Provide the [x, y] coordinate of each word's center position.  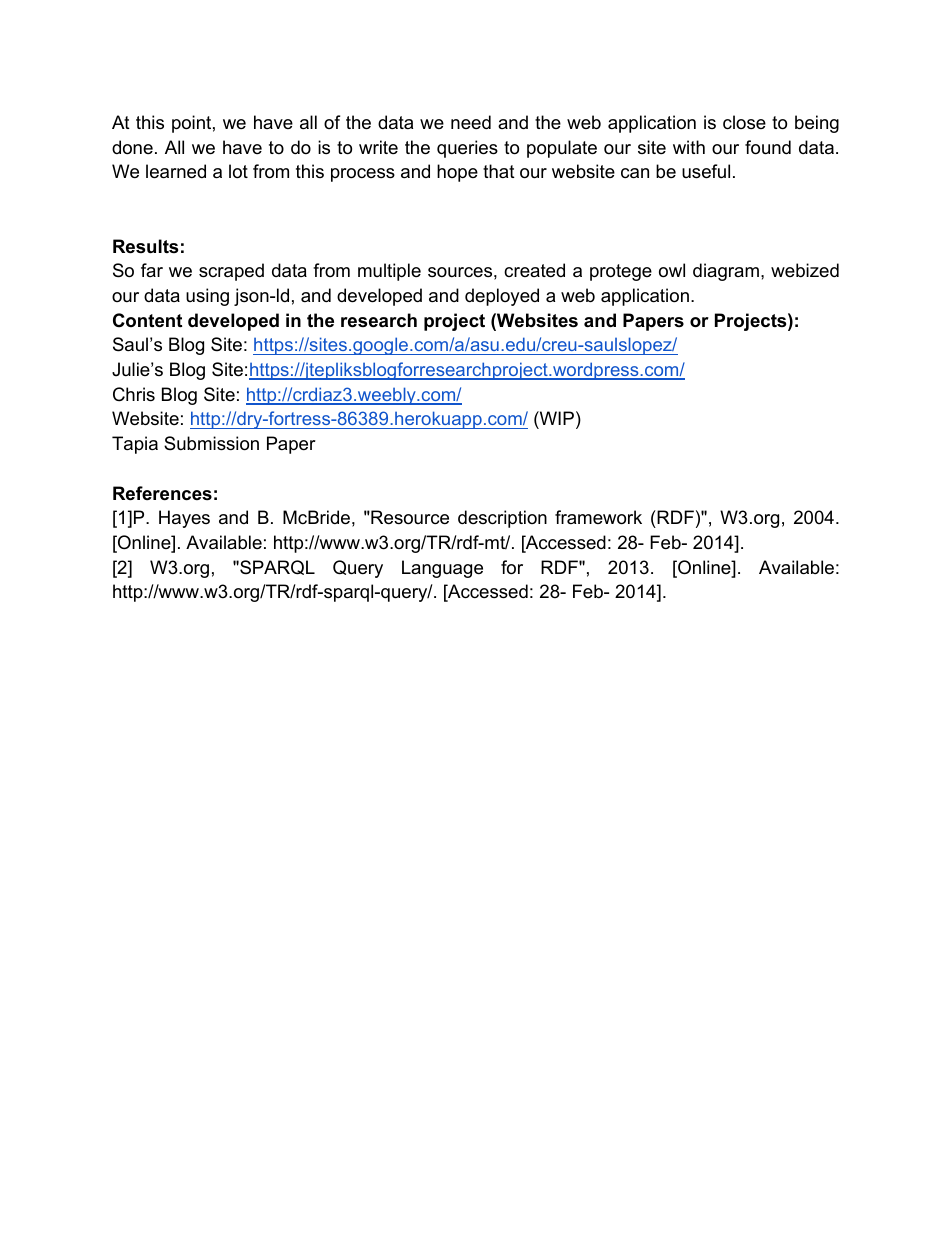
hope [457, 173]
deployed [502, 297]
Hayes [184, 519]
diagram [726, 272]
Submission [211, 443]
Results [145, 246]
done [132, 147]
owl [672, 270]
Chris [134, 394]
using [207, 297]
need [471, 122]
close [744, 122]
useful [706, 171]
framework [598, 517]
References [162, 493]
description [502, 519]
